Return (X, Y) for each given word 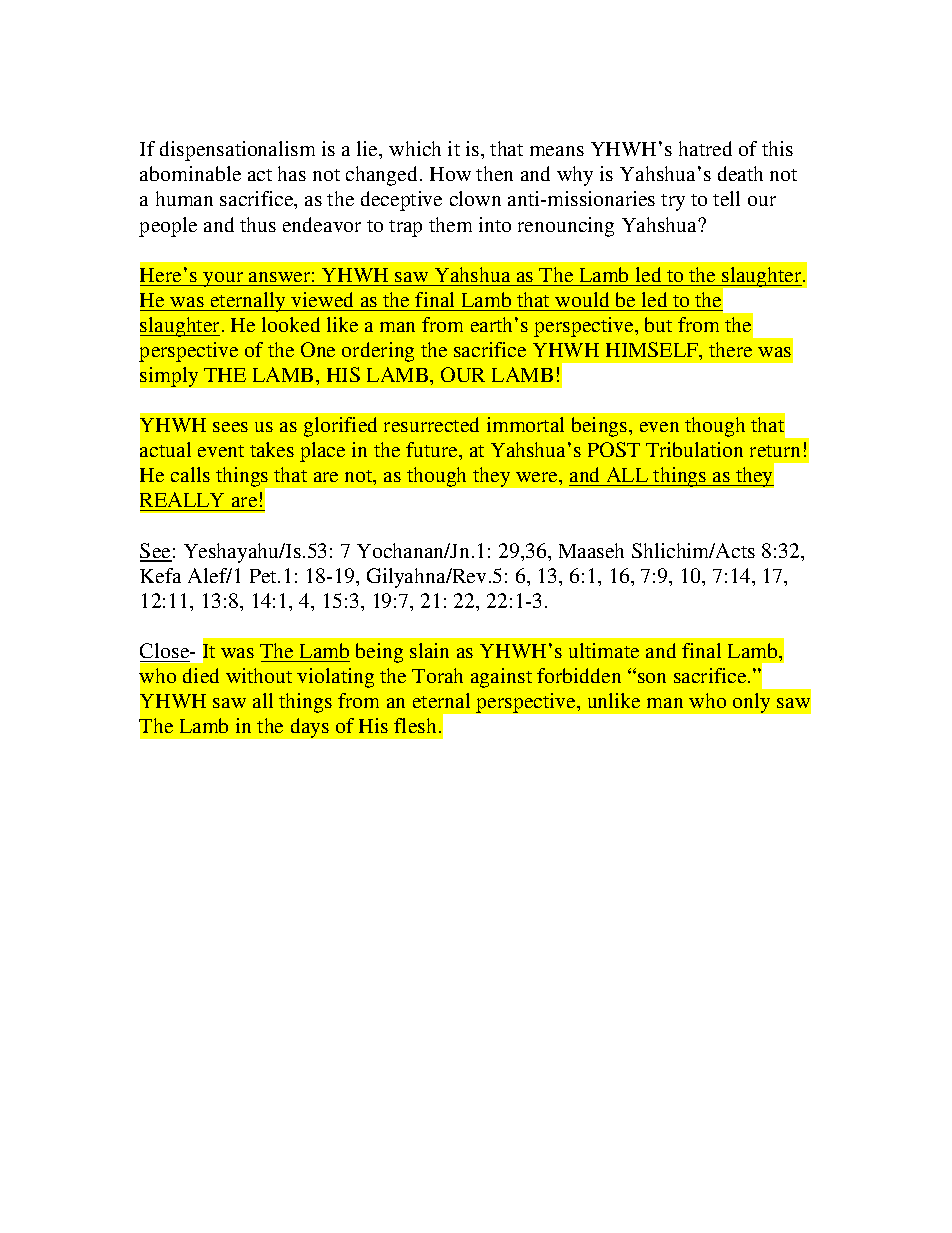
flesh (415, 725)
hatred (705, 148)
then (494, 173)
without (259, 675)
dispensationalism (237, 151)
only (751, 703)
